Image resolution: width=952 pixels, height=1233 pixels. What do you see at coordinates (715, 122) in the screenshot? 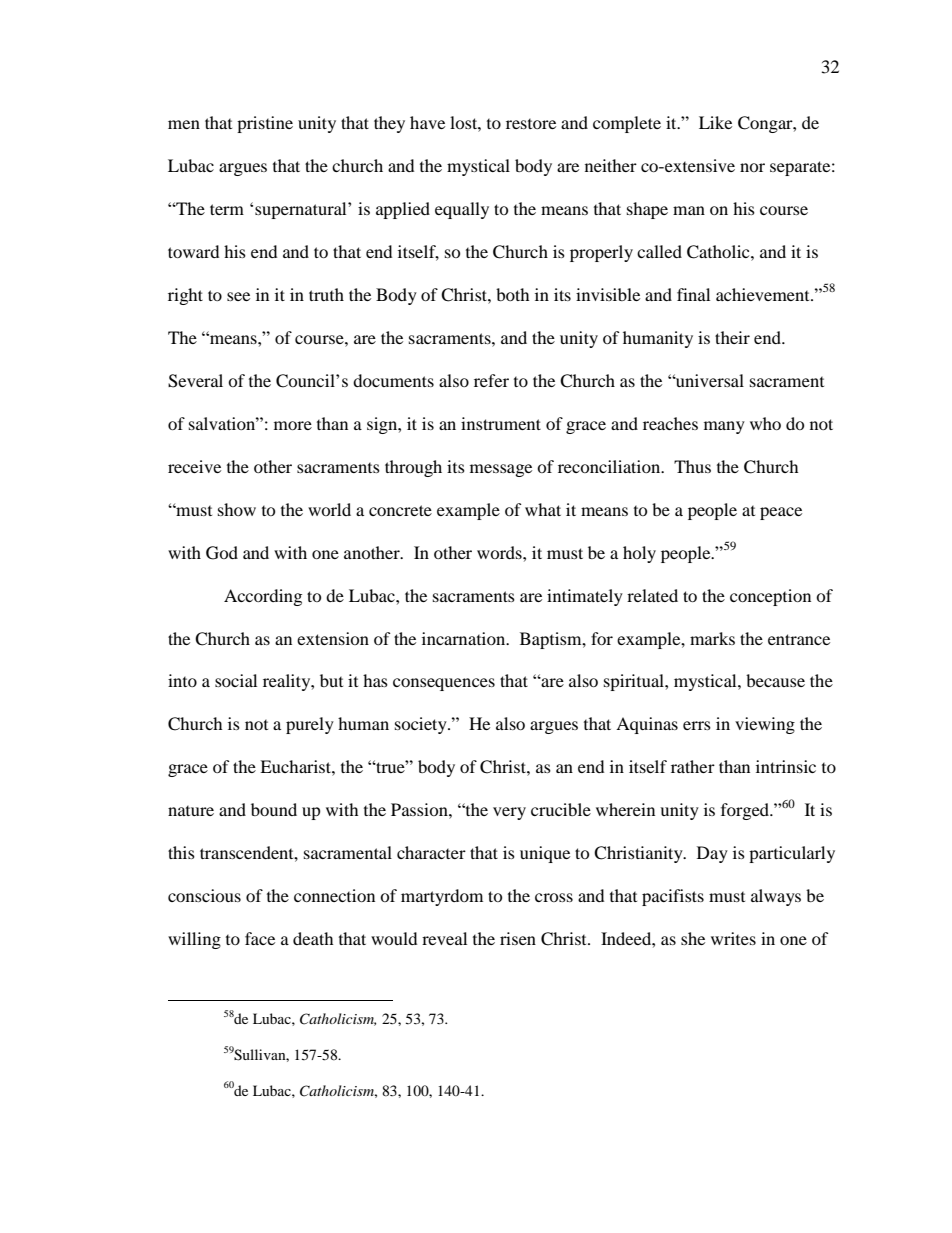
I see `Like` at bounding box center [715, 122].
